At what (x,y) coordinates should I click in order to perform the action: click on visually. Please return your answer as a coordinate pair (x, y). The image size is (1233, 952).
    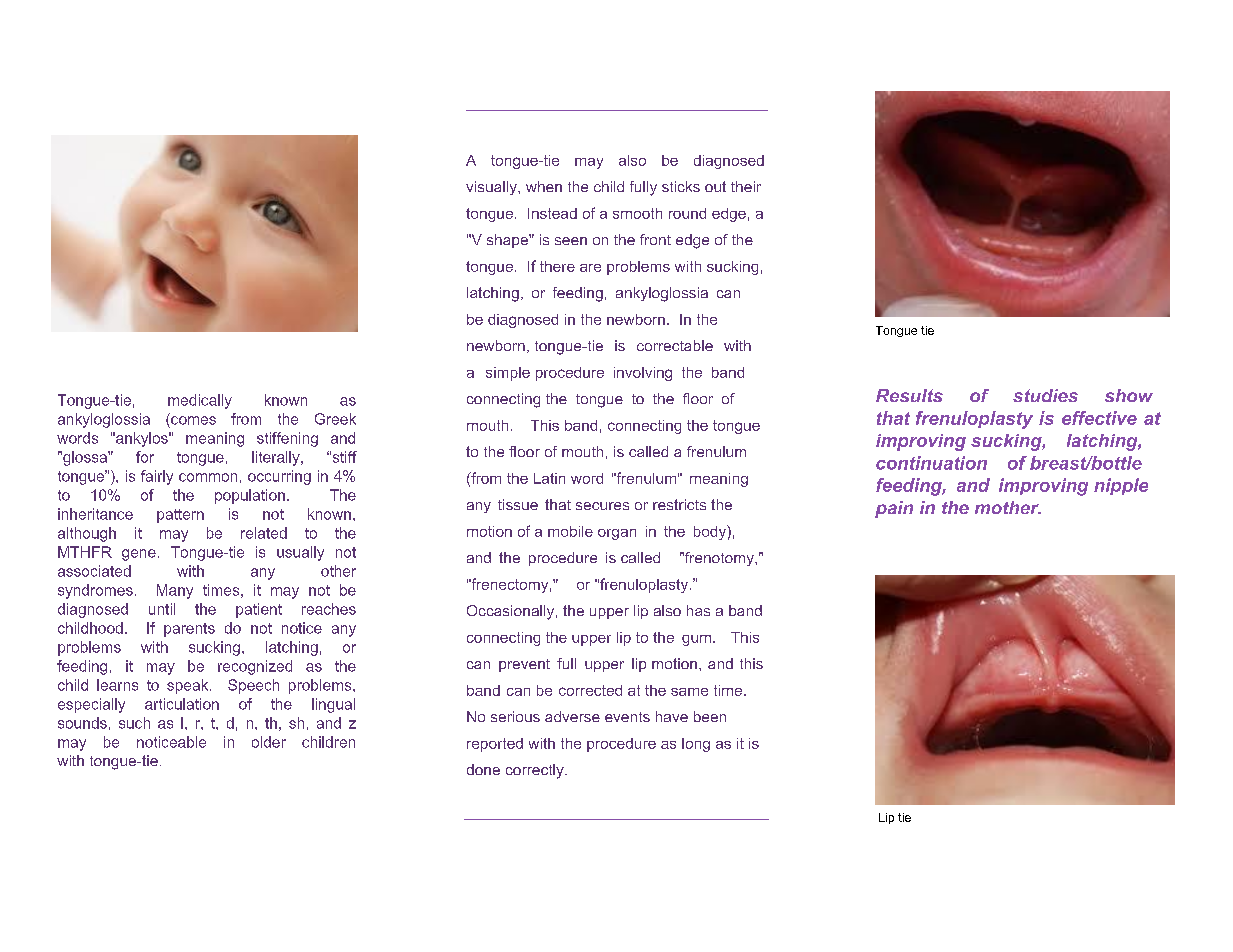
    Looking at the image, I should click on (492, 188).
